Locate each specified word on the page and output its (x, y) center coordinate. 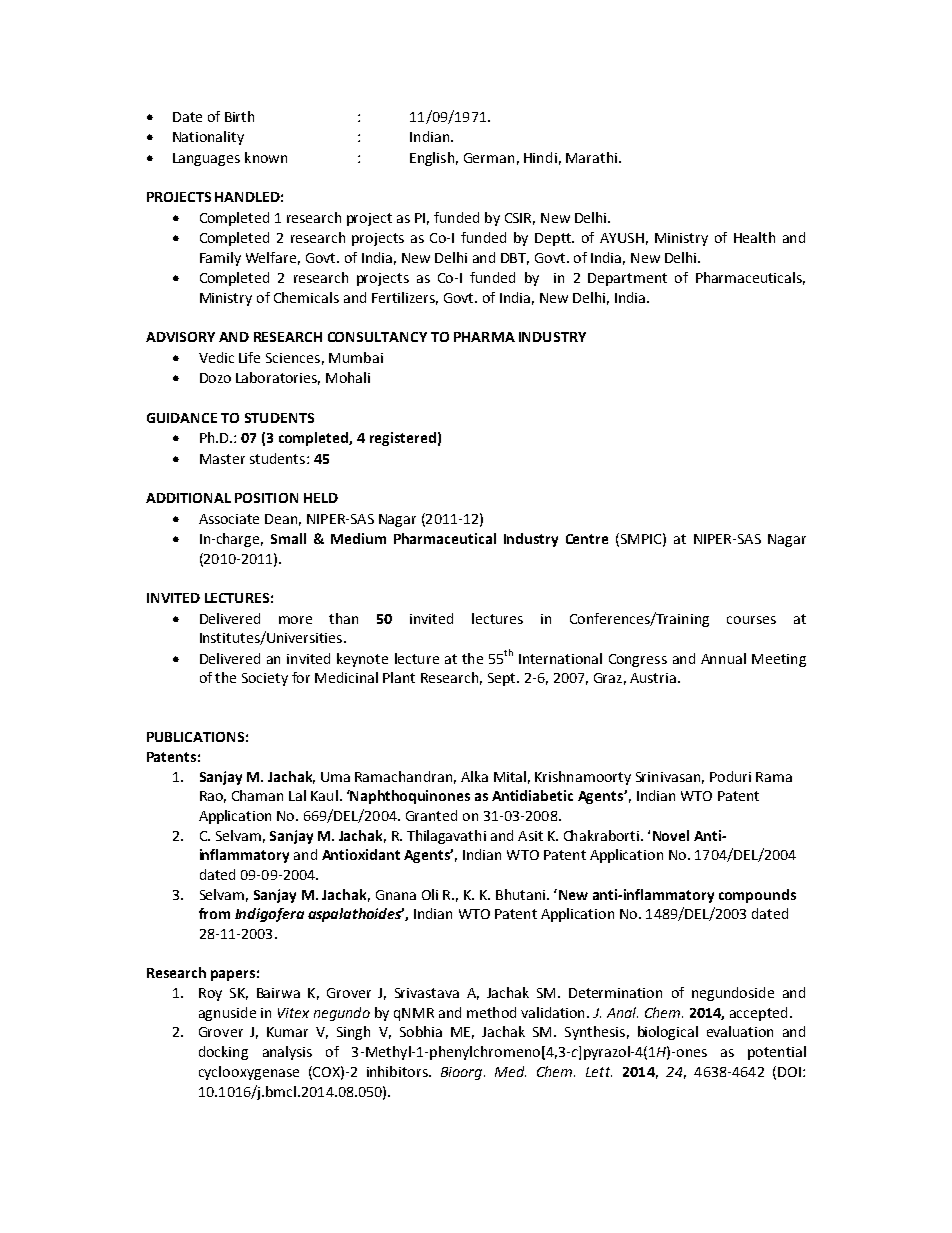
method (491, 1012)
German (489, 158)
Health (754, 237)
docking (223, 1053)
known (266, 157)
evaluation (740, 1031)
